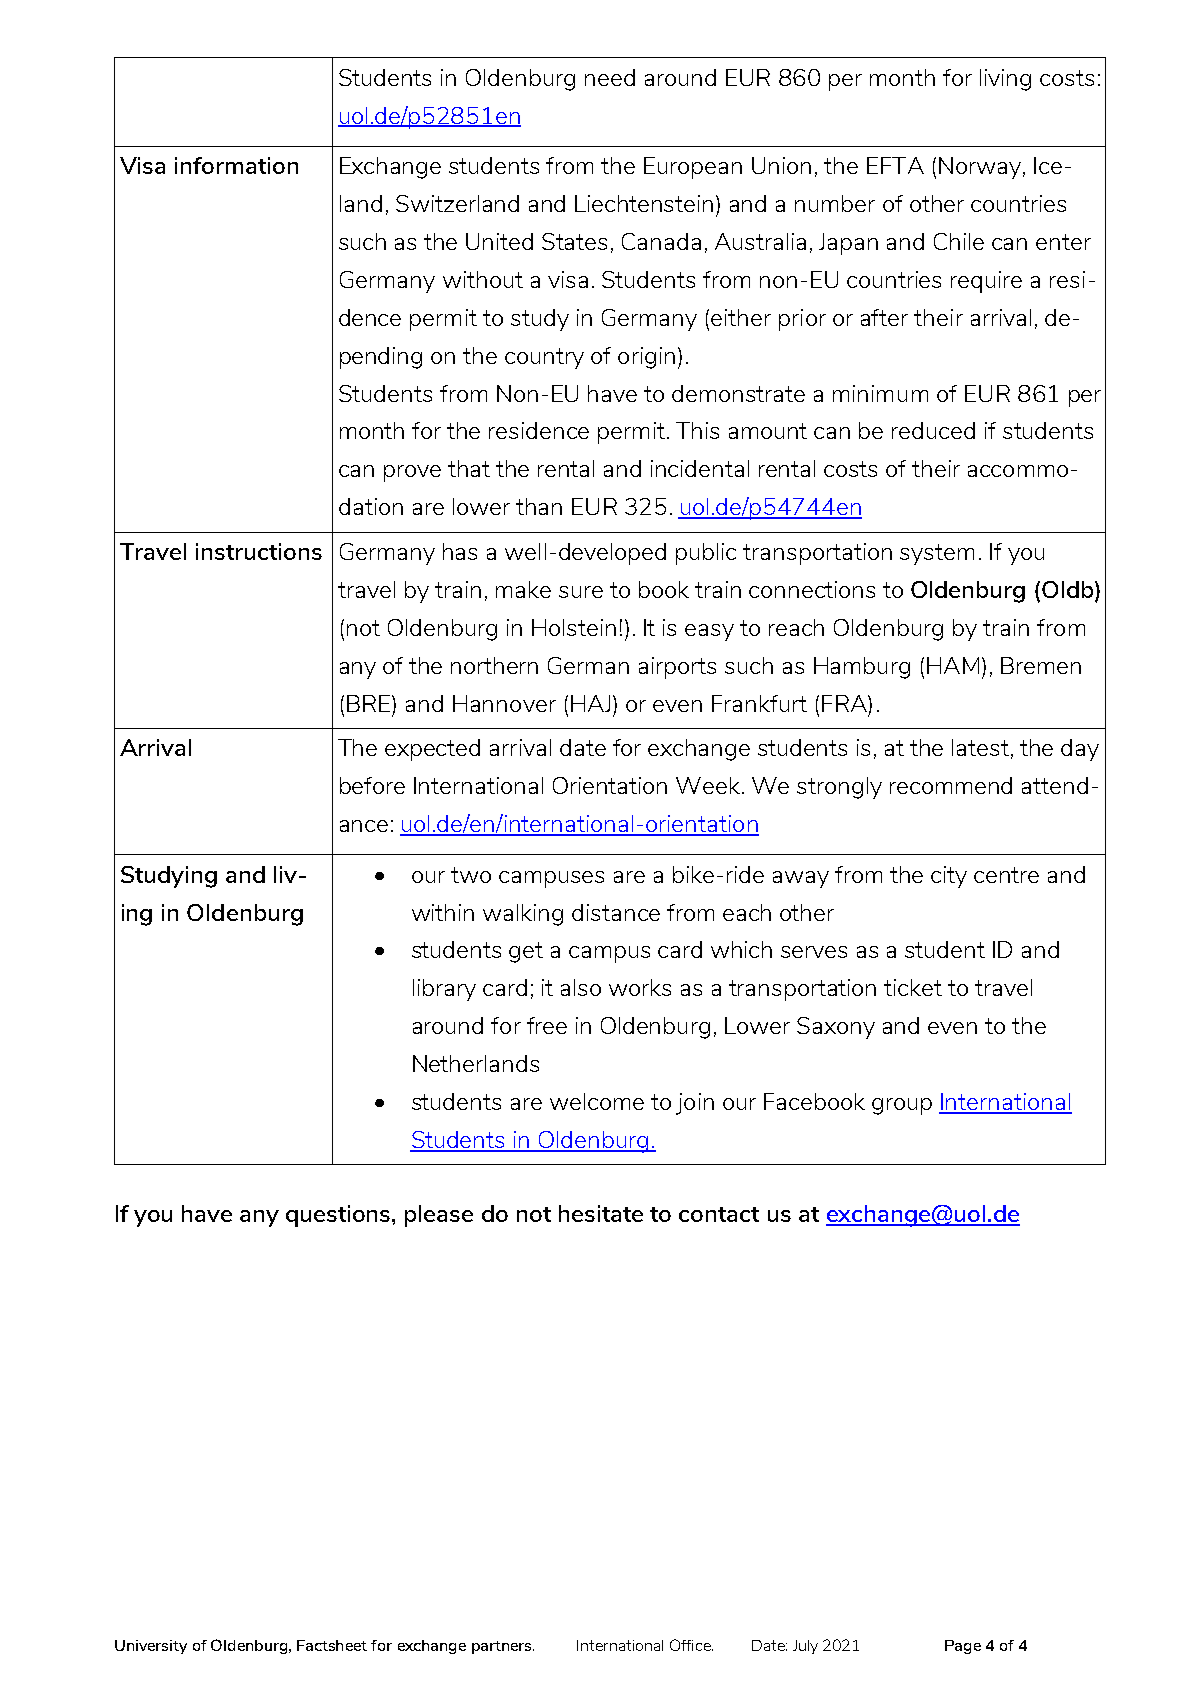 This page has width=1199, height=1696. Describe the element at coordinates (601, 1213) in the page. I see `hesitate` at that location.
